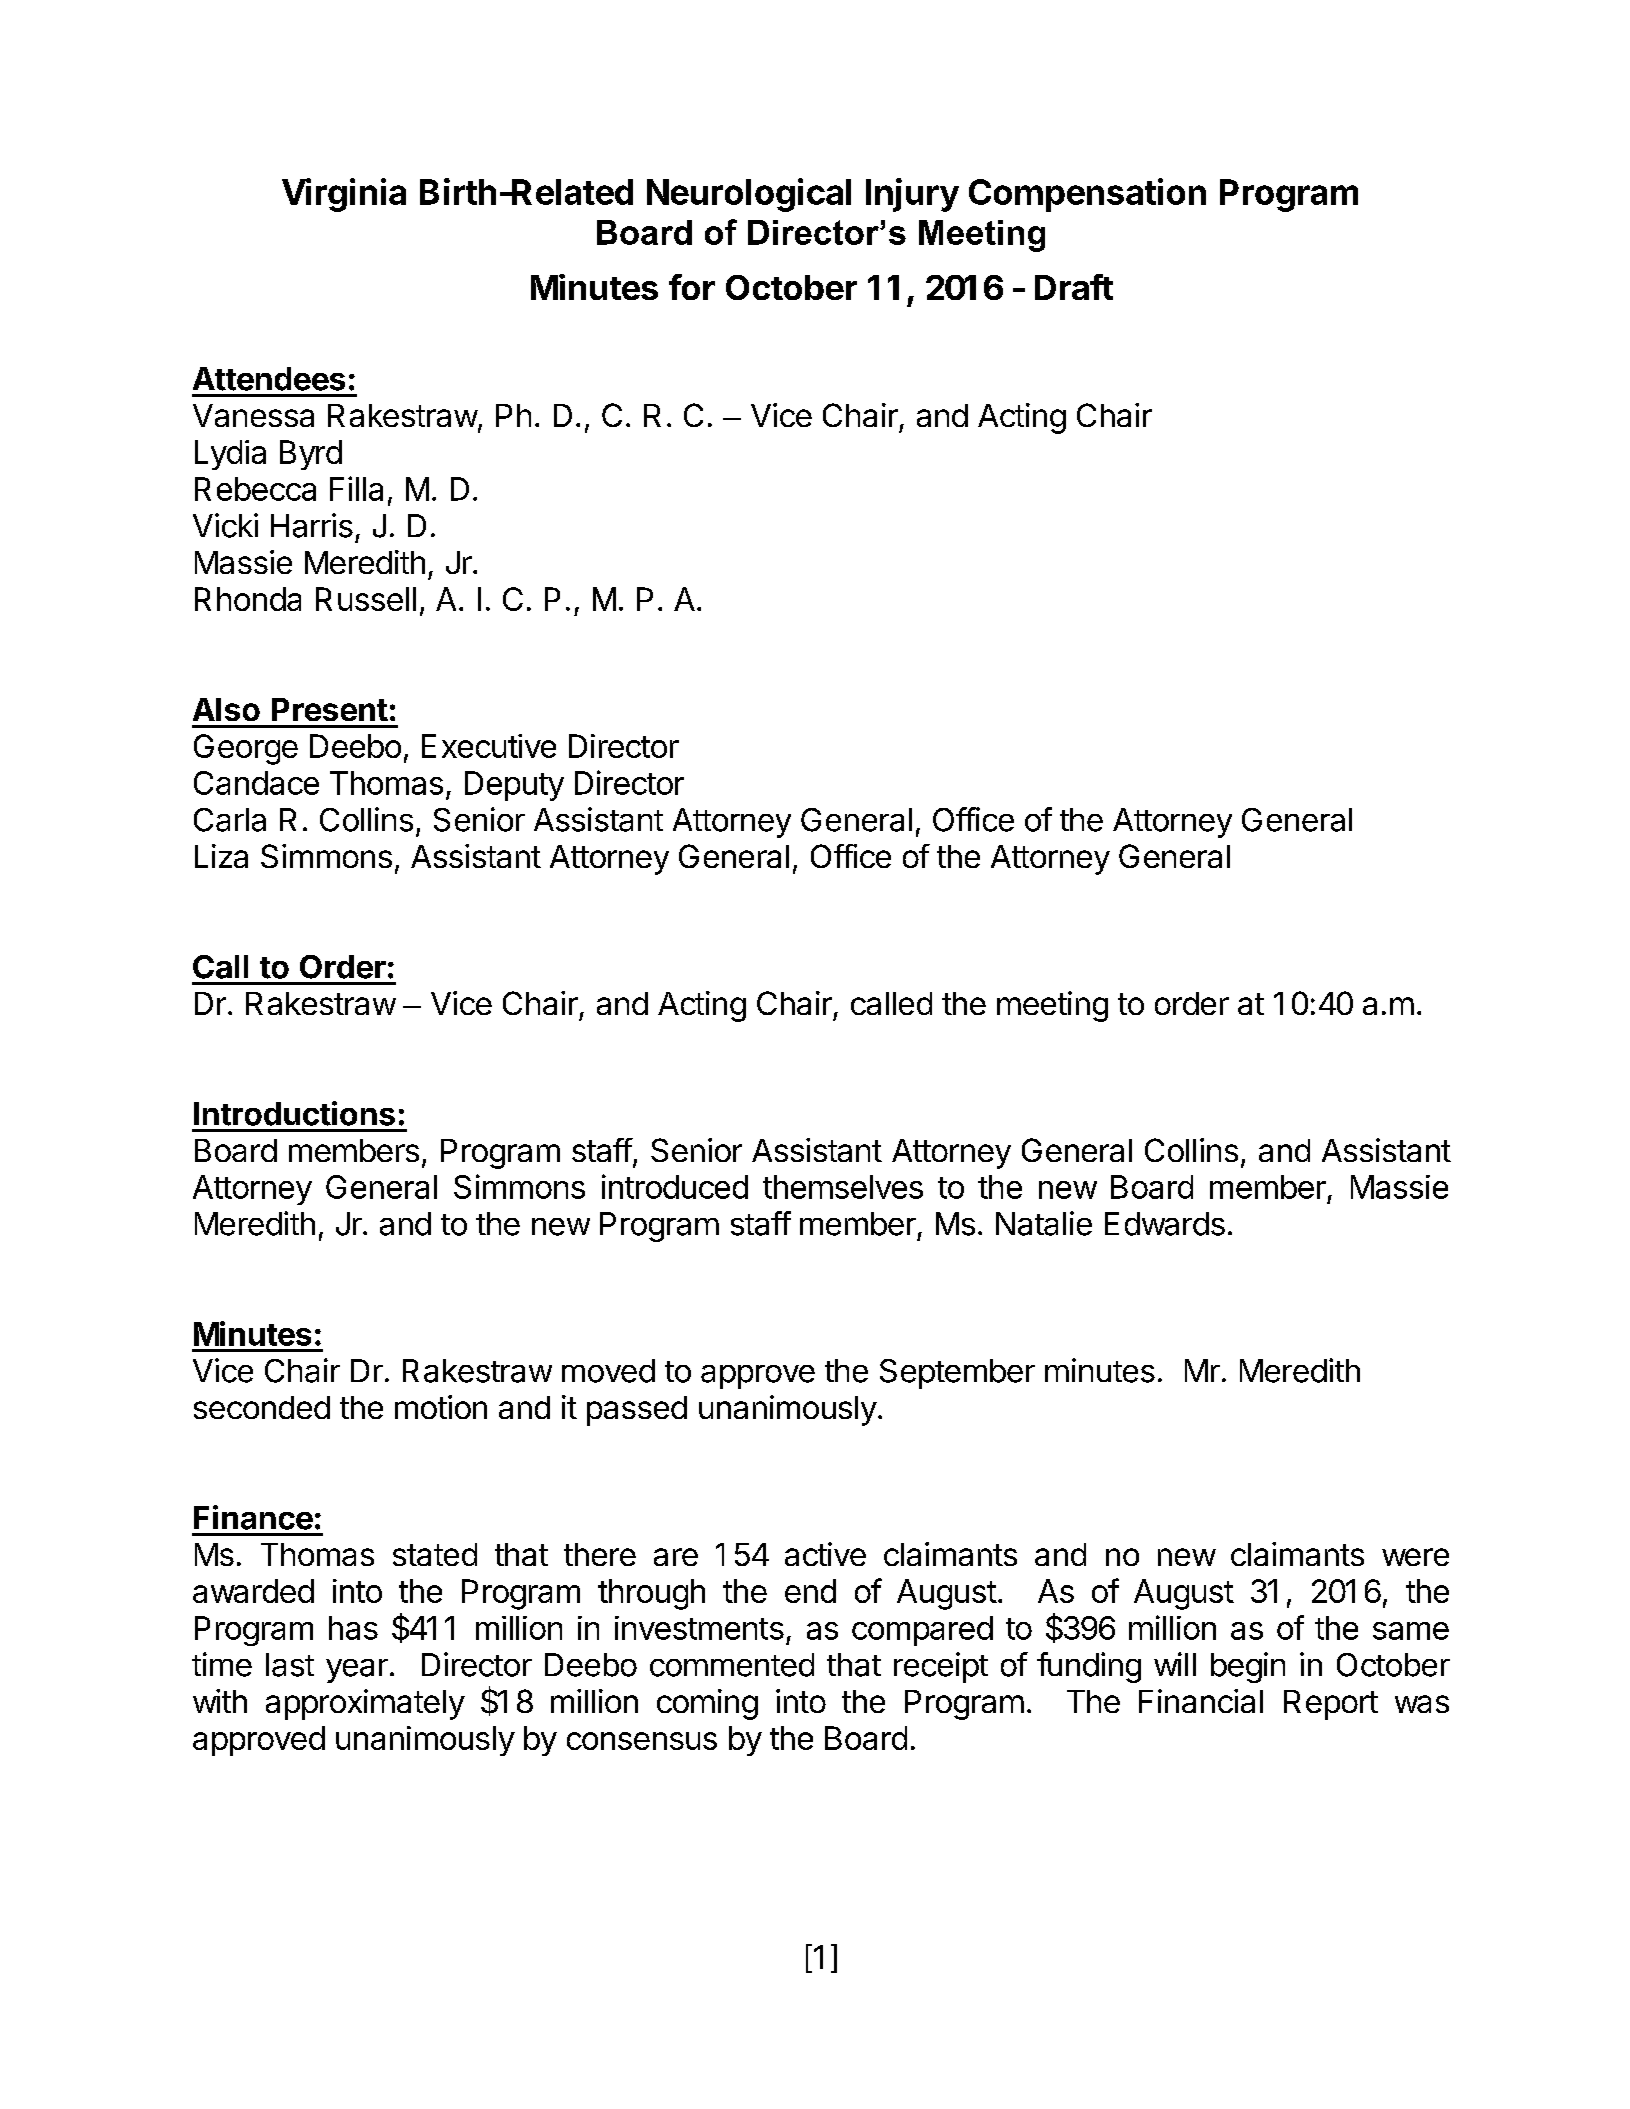  I want to click on approximately, so click(365, 1704).
